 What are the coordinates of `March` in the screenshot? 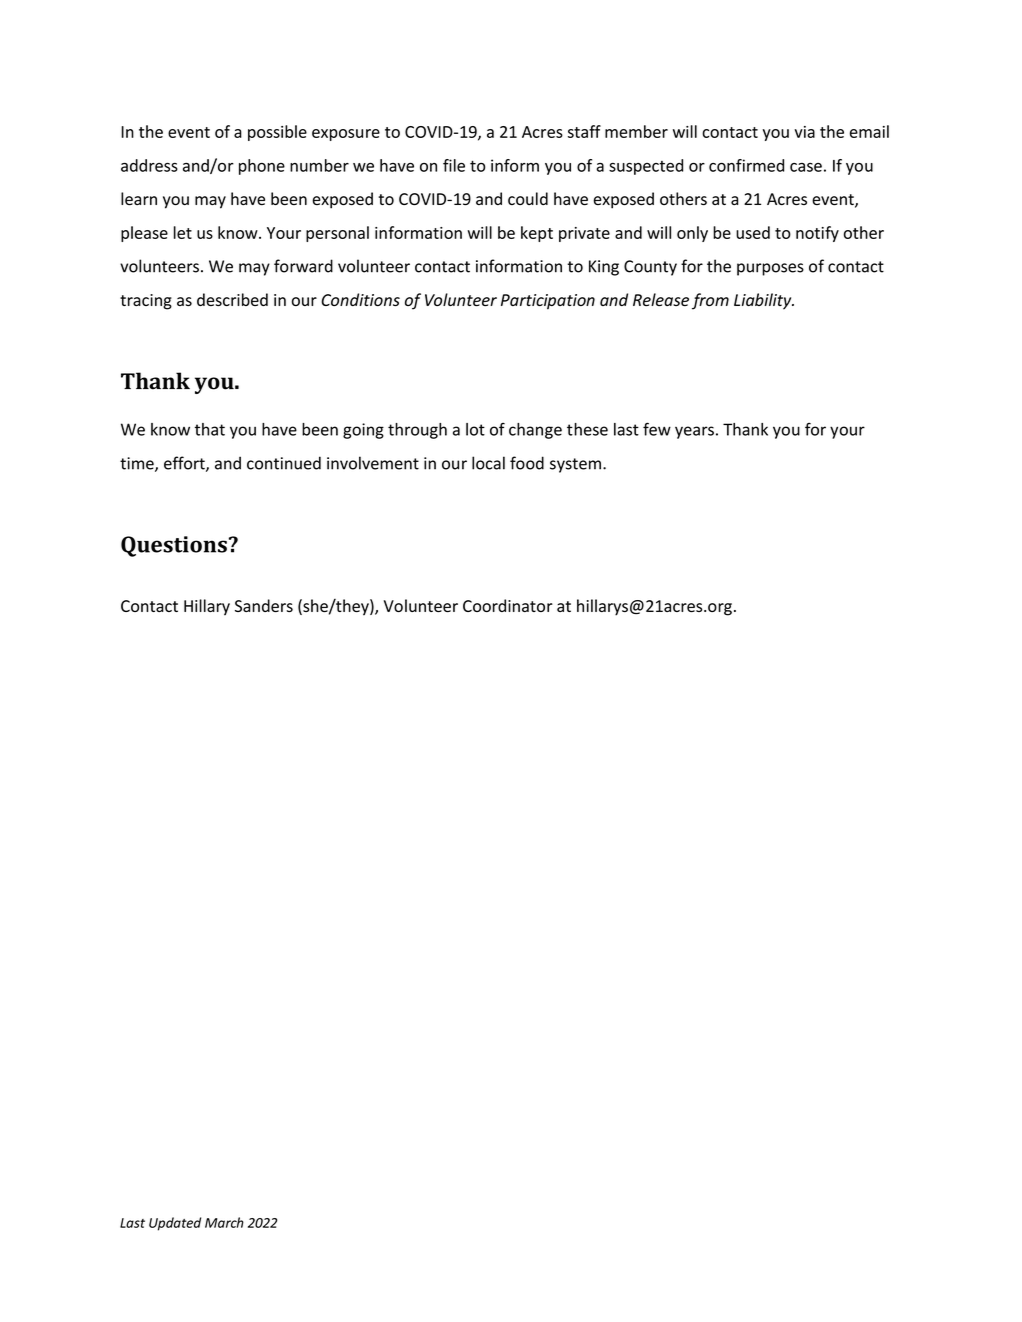 It's located at (224, 1222).
